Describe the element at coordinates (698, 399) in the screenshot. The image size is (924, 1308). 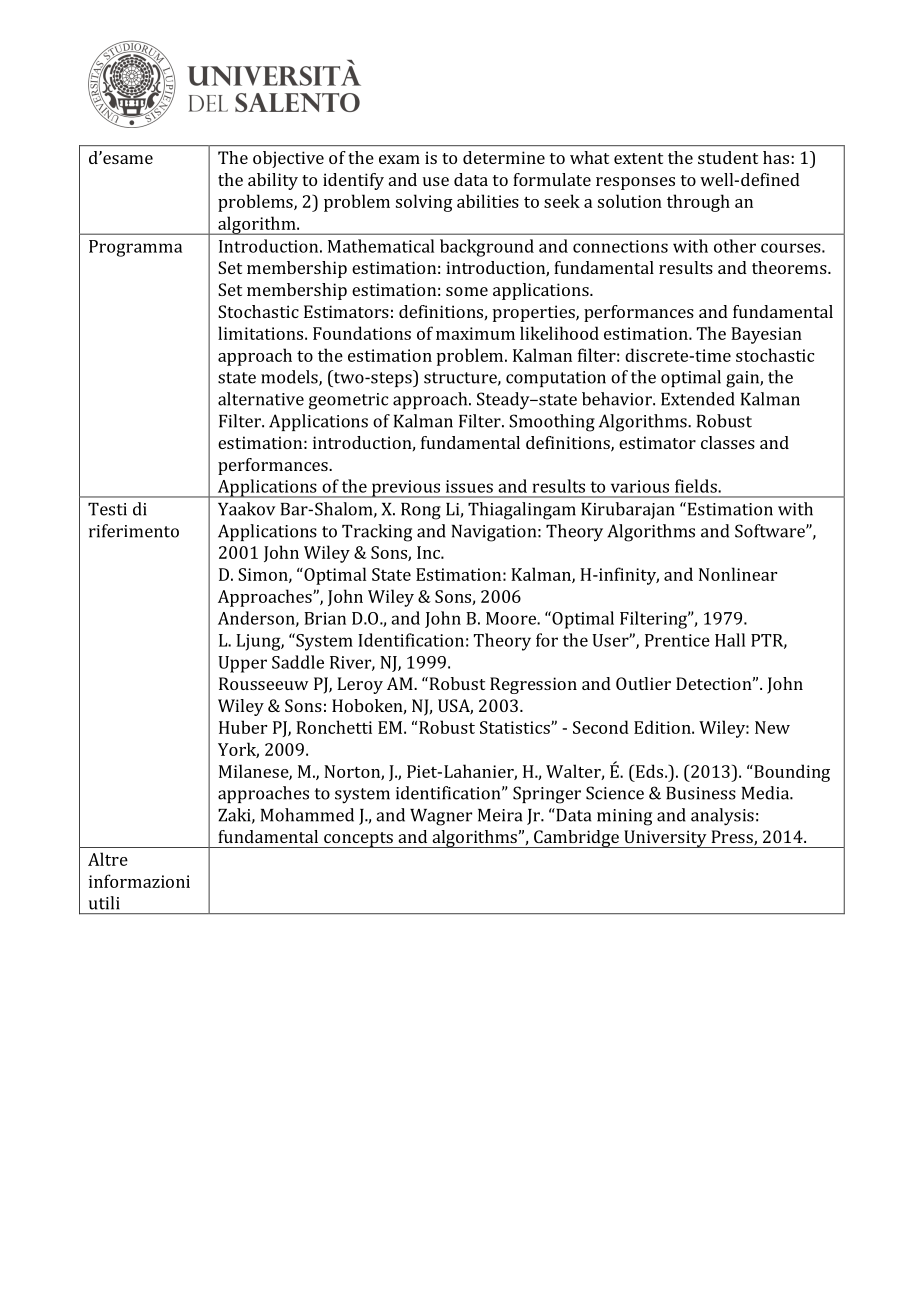
I see `Extended` at that location.
